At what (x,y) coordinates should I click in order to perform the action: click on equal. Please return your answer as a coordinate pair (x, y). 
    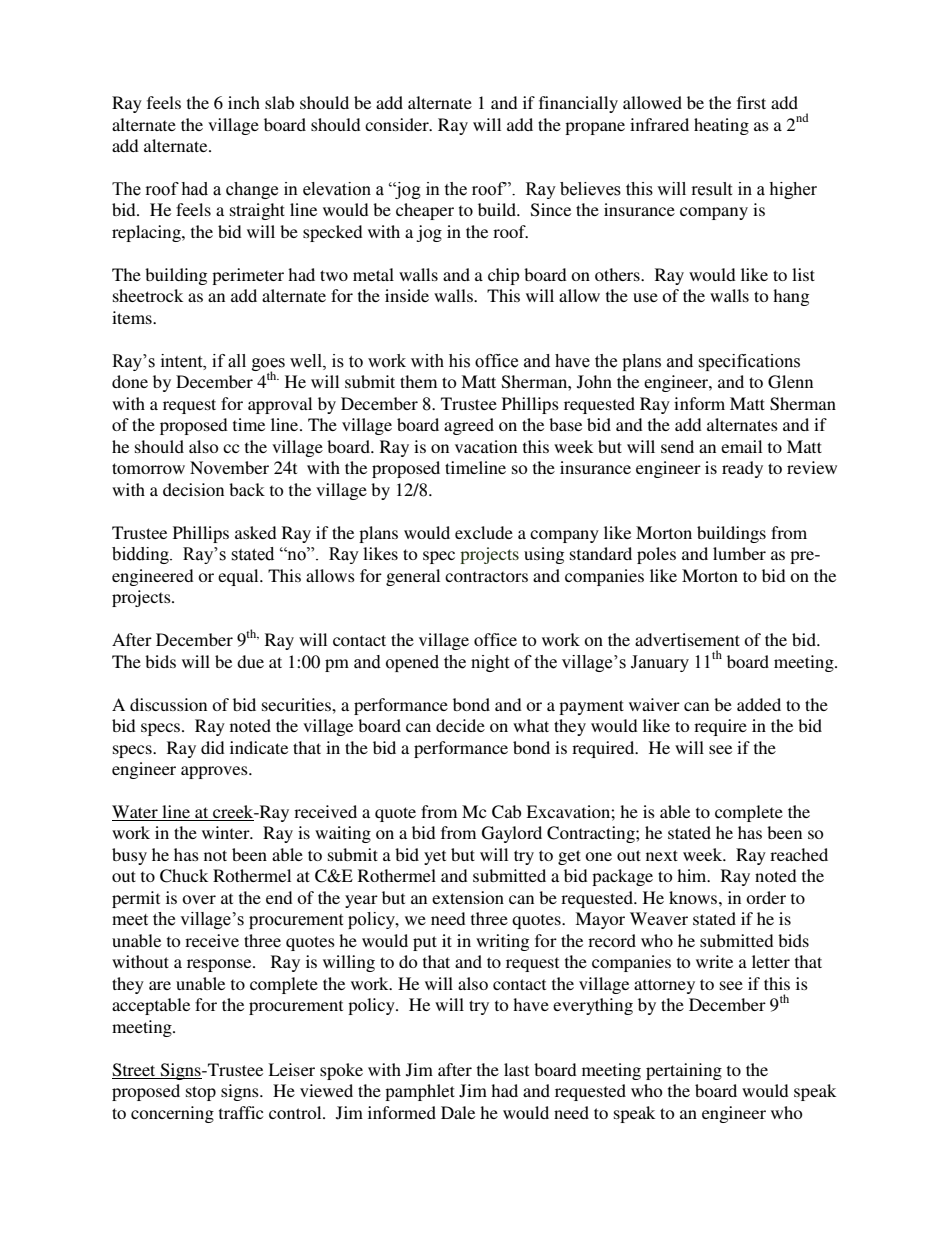
    Looking at the image, I should click on (239, 577).
